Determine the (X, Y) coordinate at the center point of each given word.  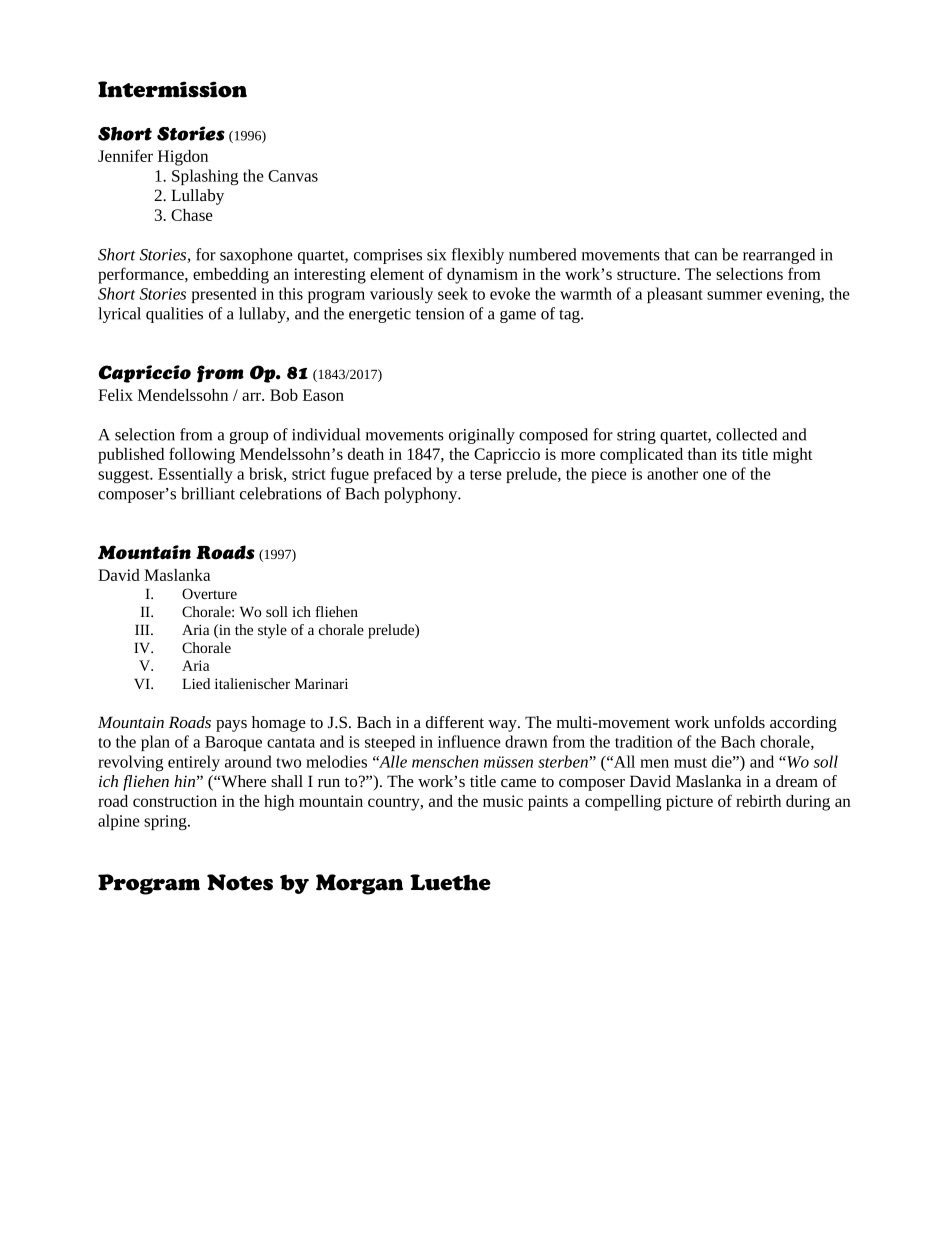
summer (734, 295)
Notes (240, 882)
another (672, 473)
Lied (196, 683)
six (436, 255)
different (455, 722)
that (677, 254)
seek (453, 293)
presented (224, 295)
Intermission (172, 89)
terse (486, 475)
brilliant (208, 493)
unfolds (739, 722)
